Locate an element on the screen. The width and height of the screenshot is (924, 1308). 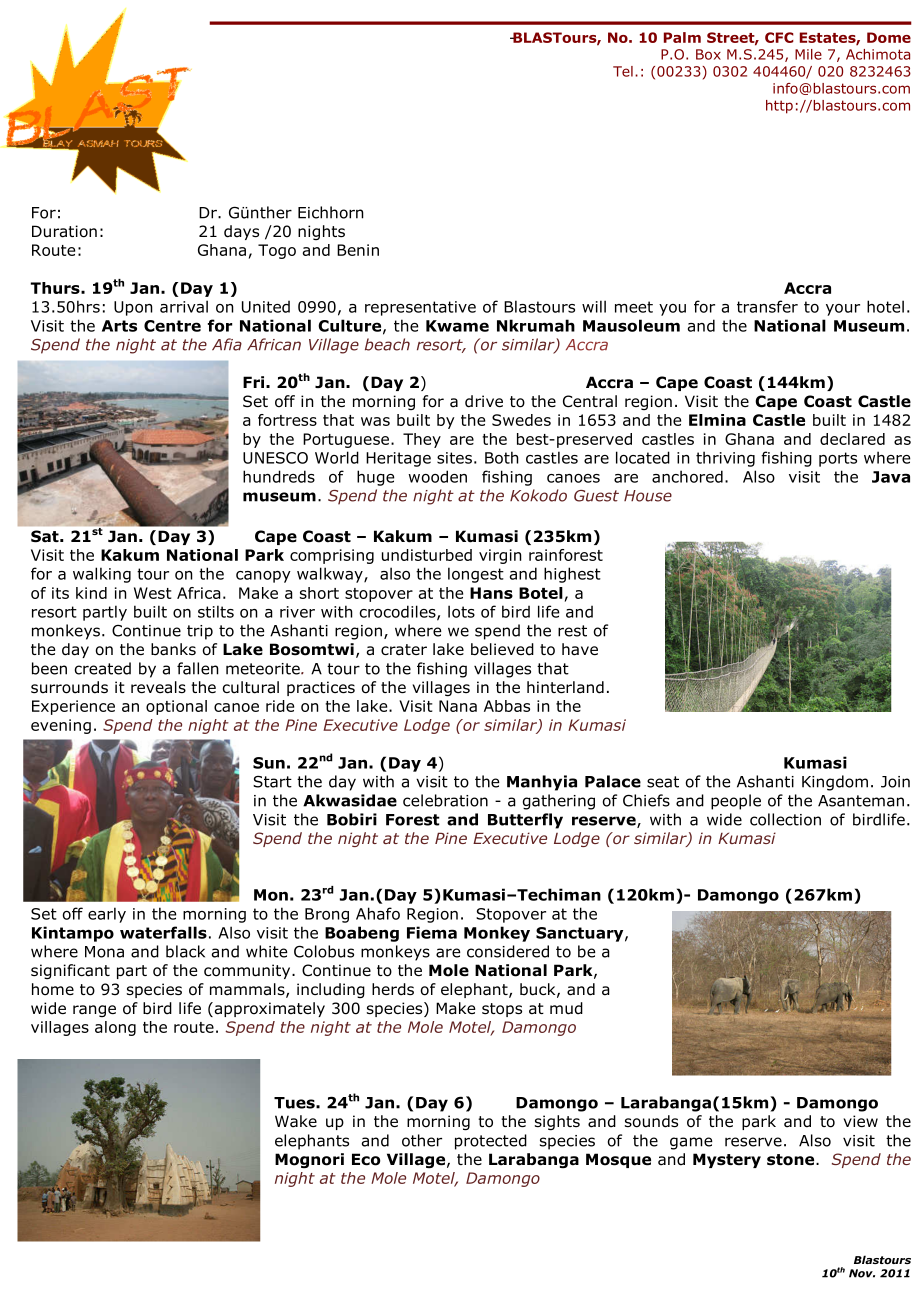
West is located at coordinates (153, 593).
